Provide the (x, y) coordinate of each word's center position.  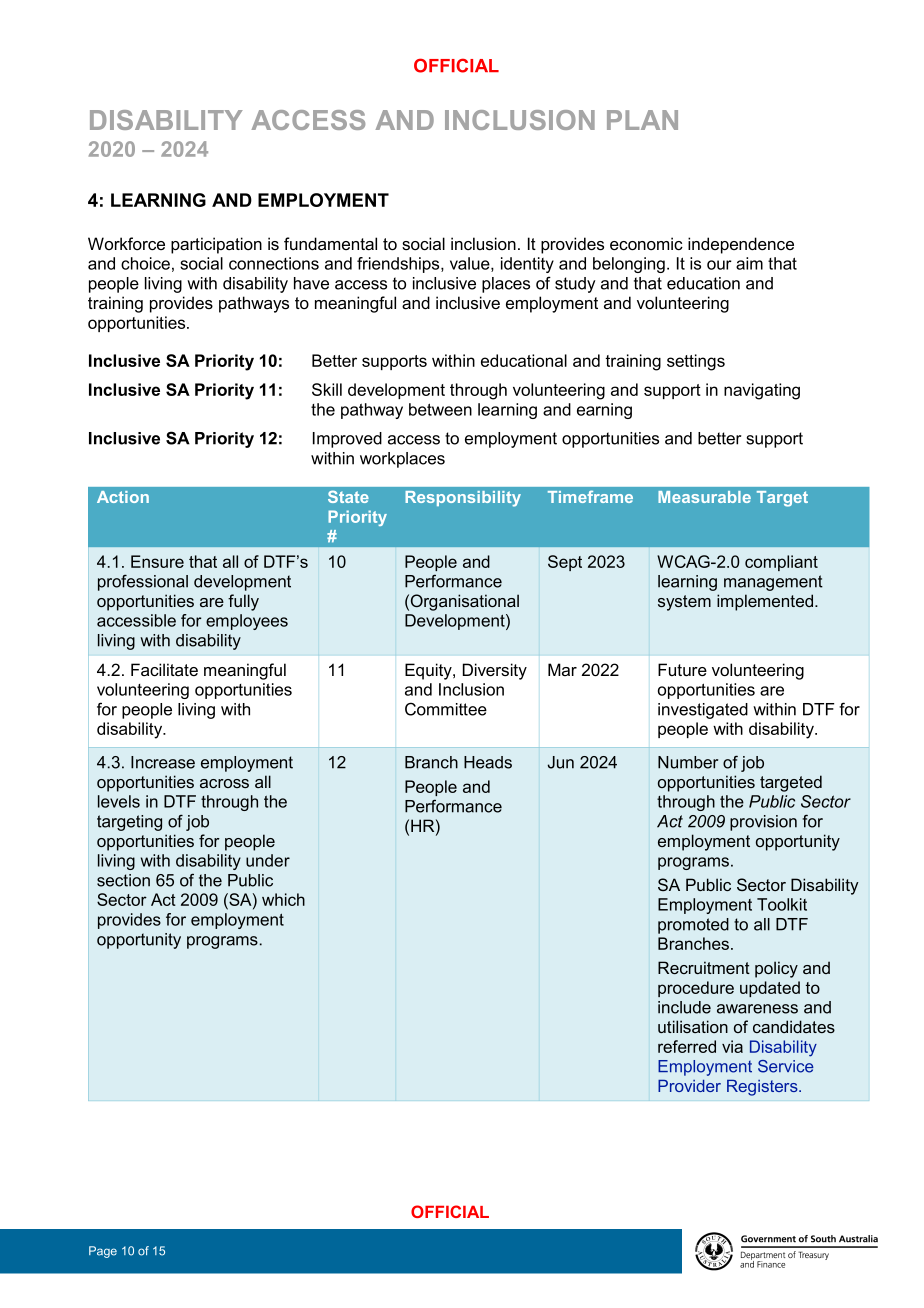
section (123, 880)
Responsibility (463, 499)
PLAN (642, 120)
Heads (488, 762)
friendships (399, 265)
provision (763, 823)
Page (103, 1252)
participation (216, 245)
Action (123, 497)
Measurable (704, 497)
